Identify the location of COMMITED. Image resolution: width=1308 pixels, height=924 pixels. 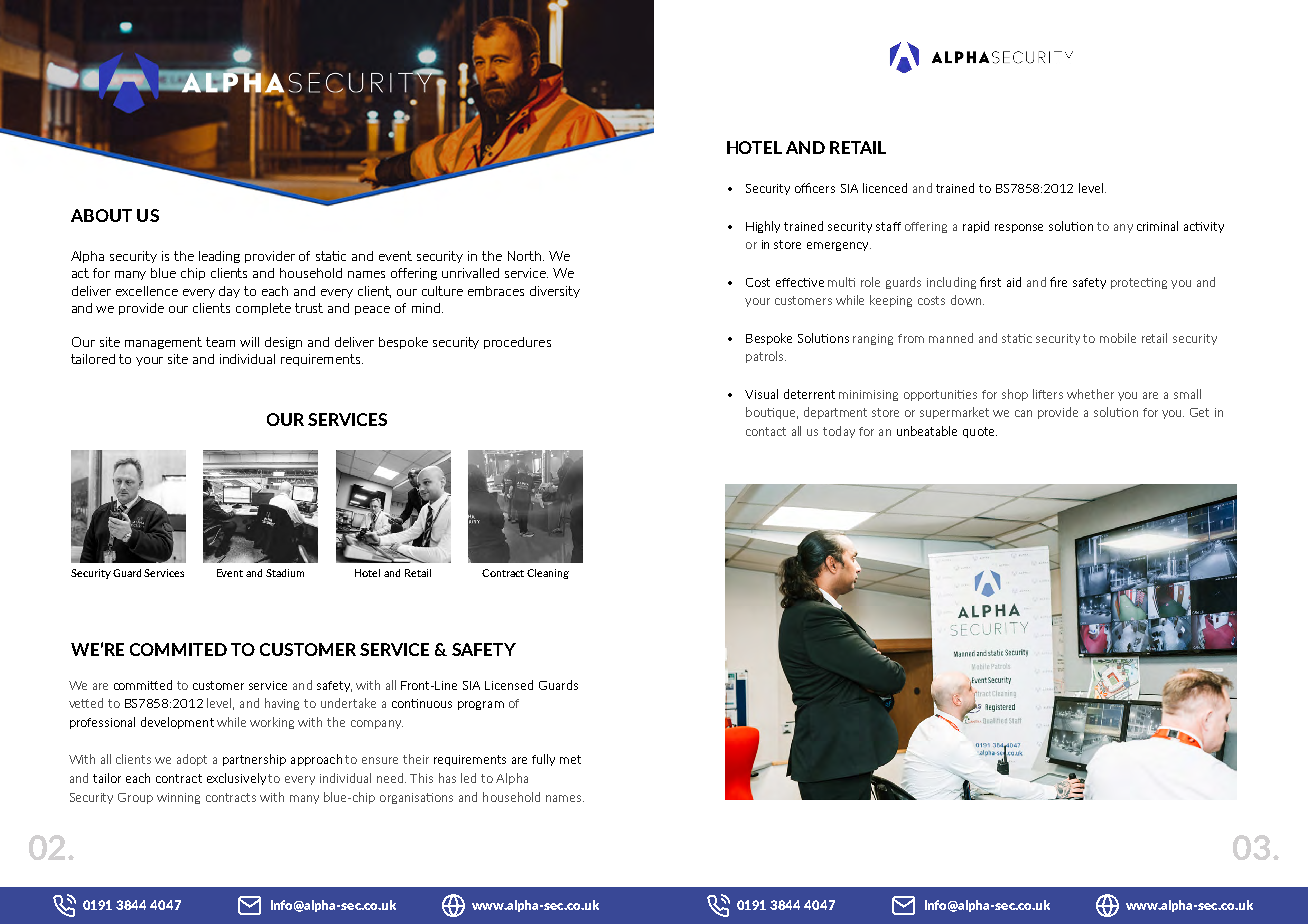
(178, 649).
